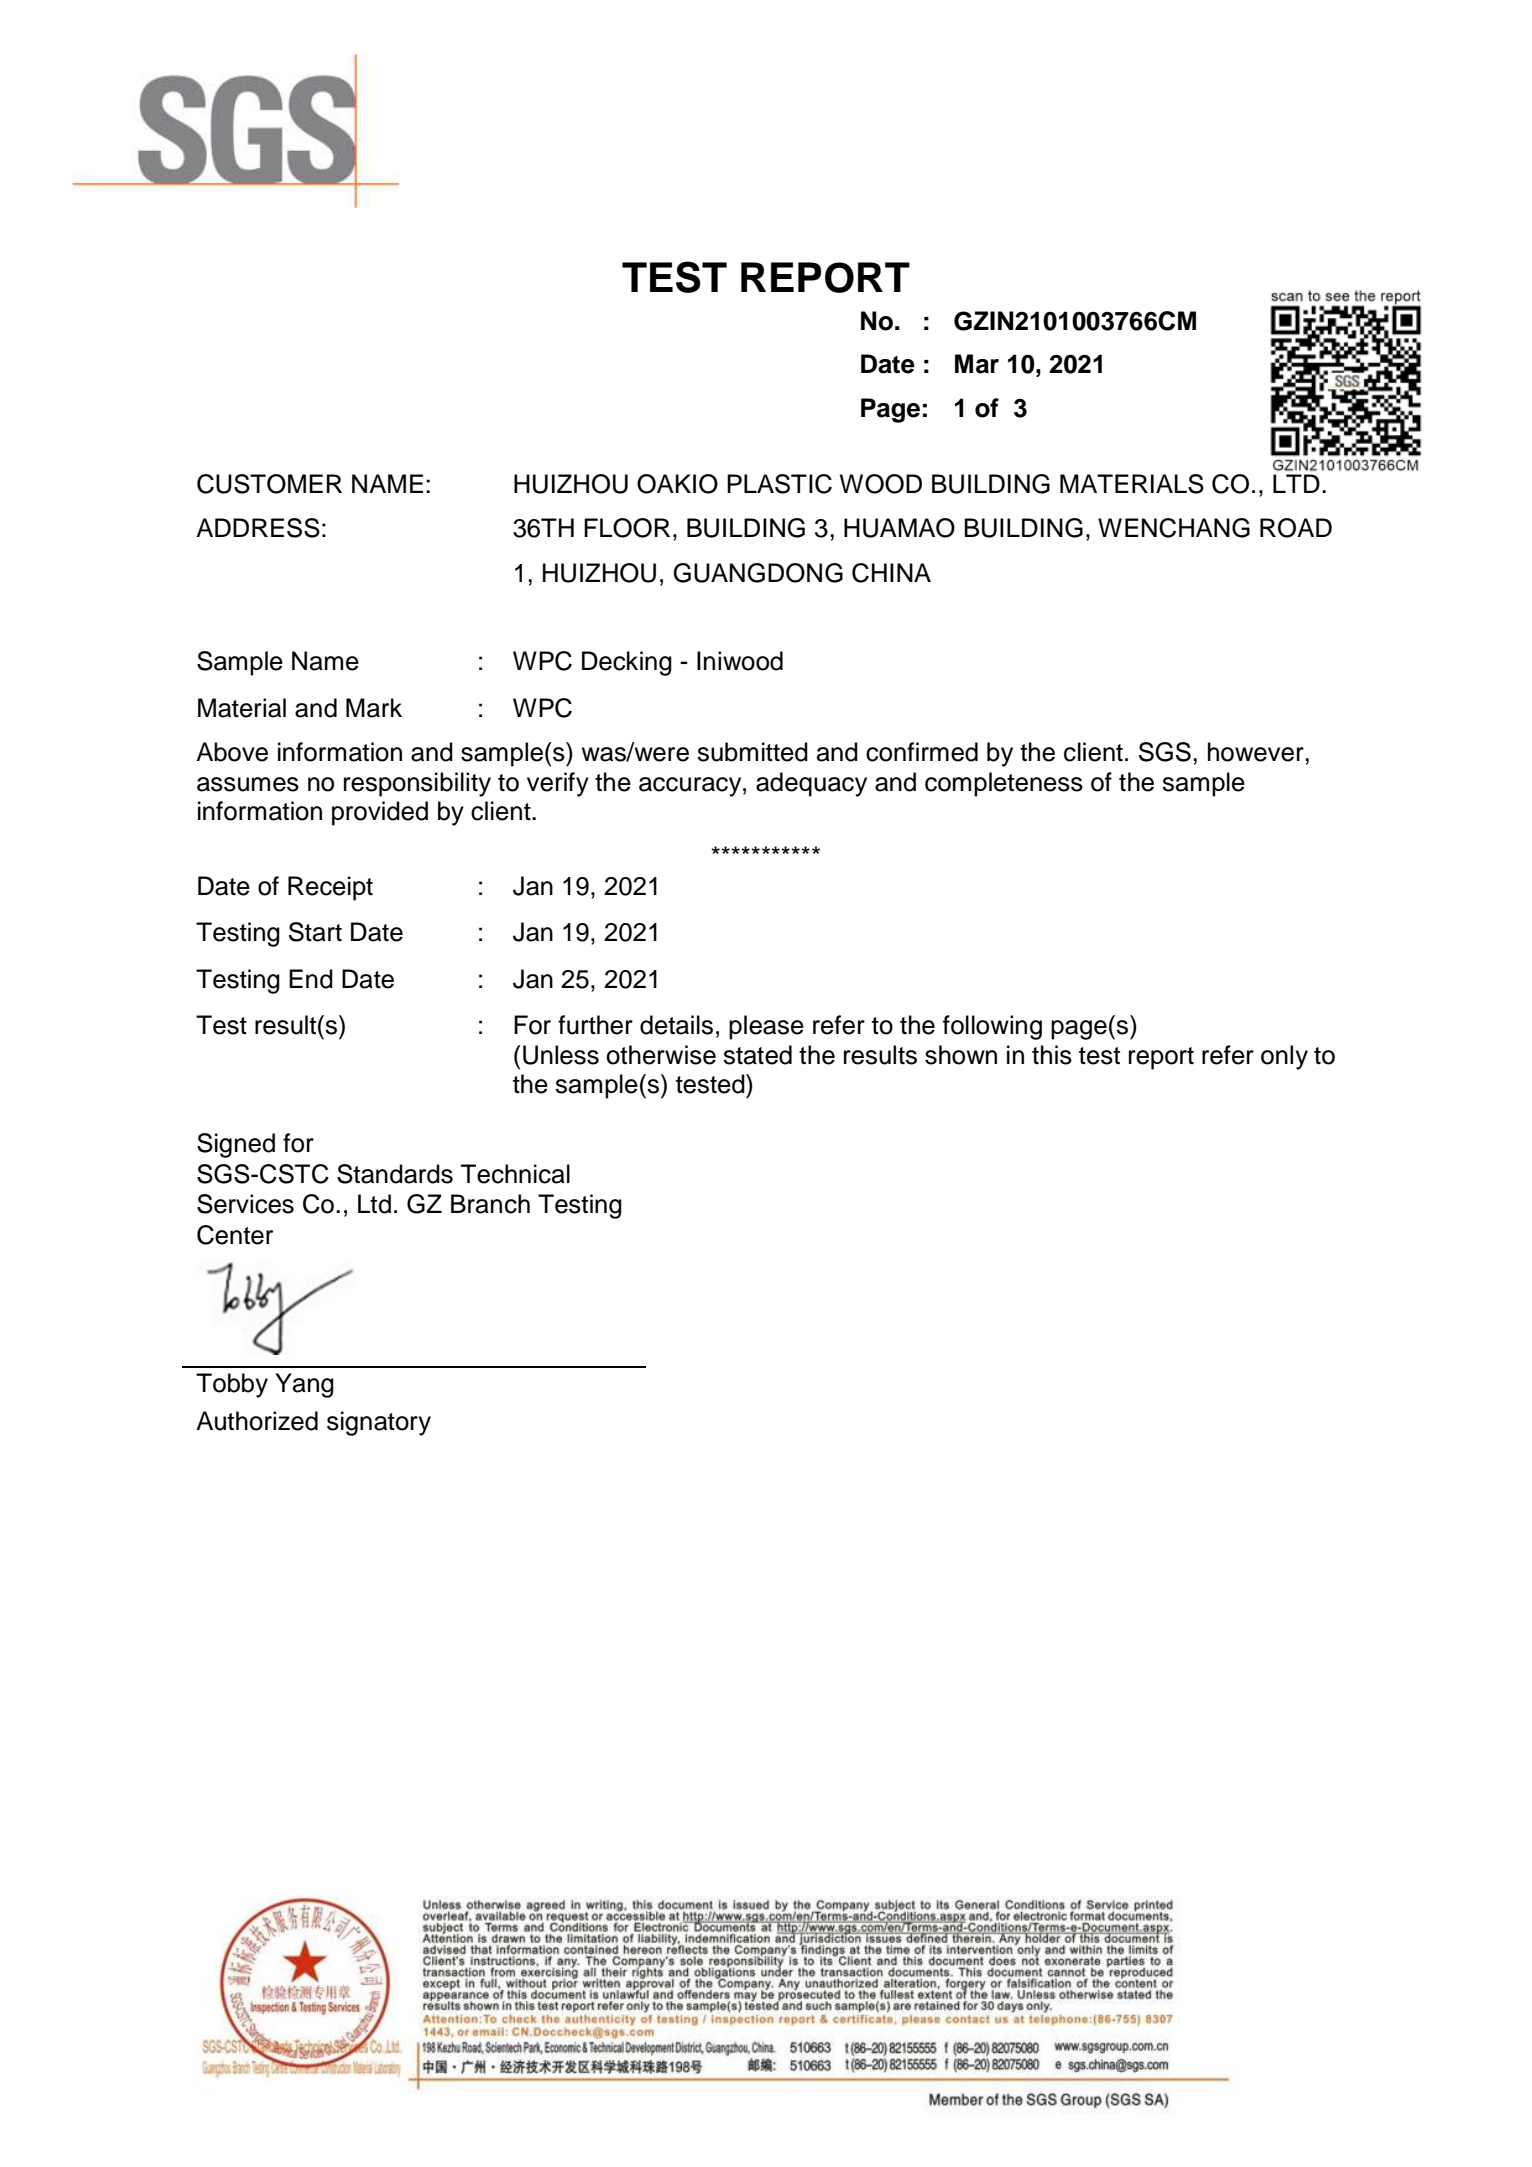  What do you see at coordinates (766, 1027) in the screenshot?
I see `please` at bounding box center [766, 1027].
